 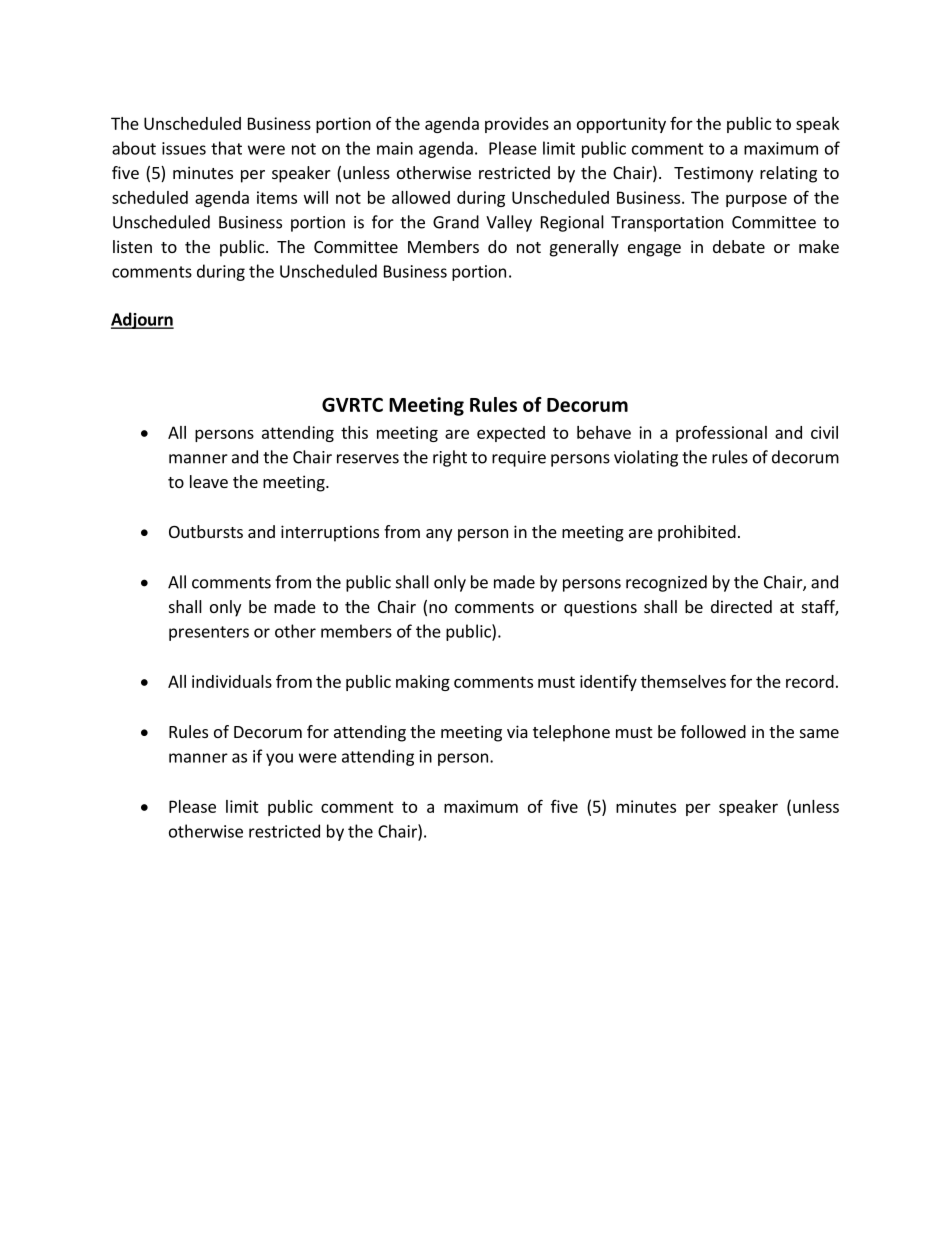 What do you see at coordinates (721, 433) in the screenshot?
I see `professional` at bounding box center [721, 433].
